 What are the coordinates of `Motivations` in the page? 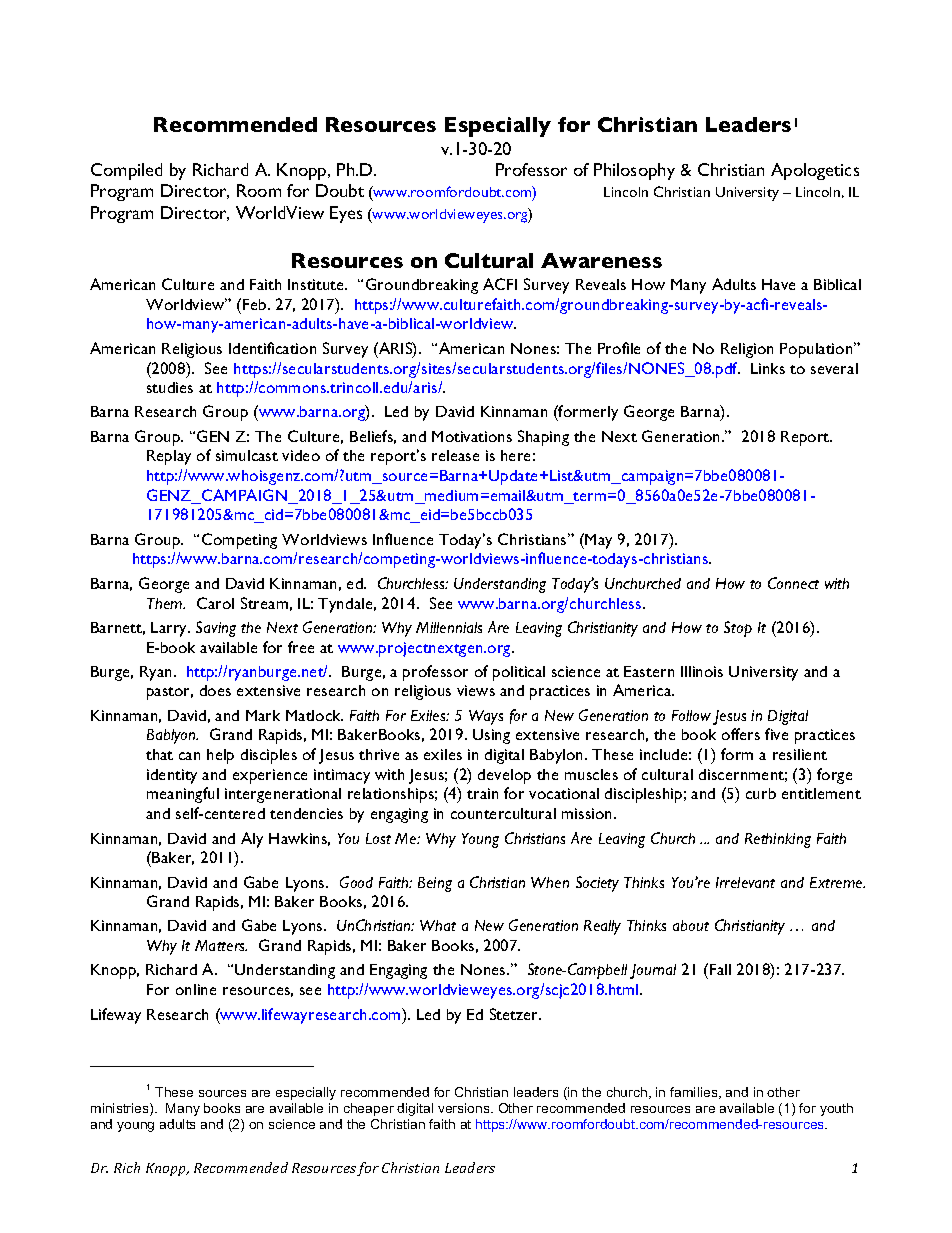 It's located at (472, 436).
